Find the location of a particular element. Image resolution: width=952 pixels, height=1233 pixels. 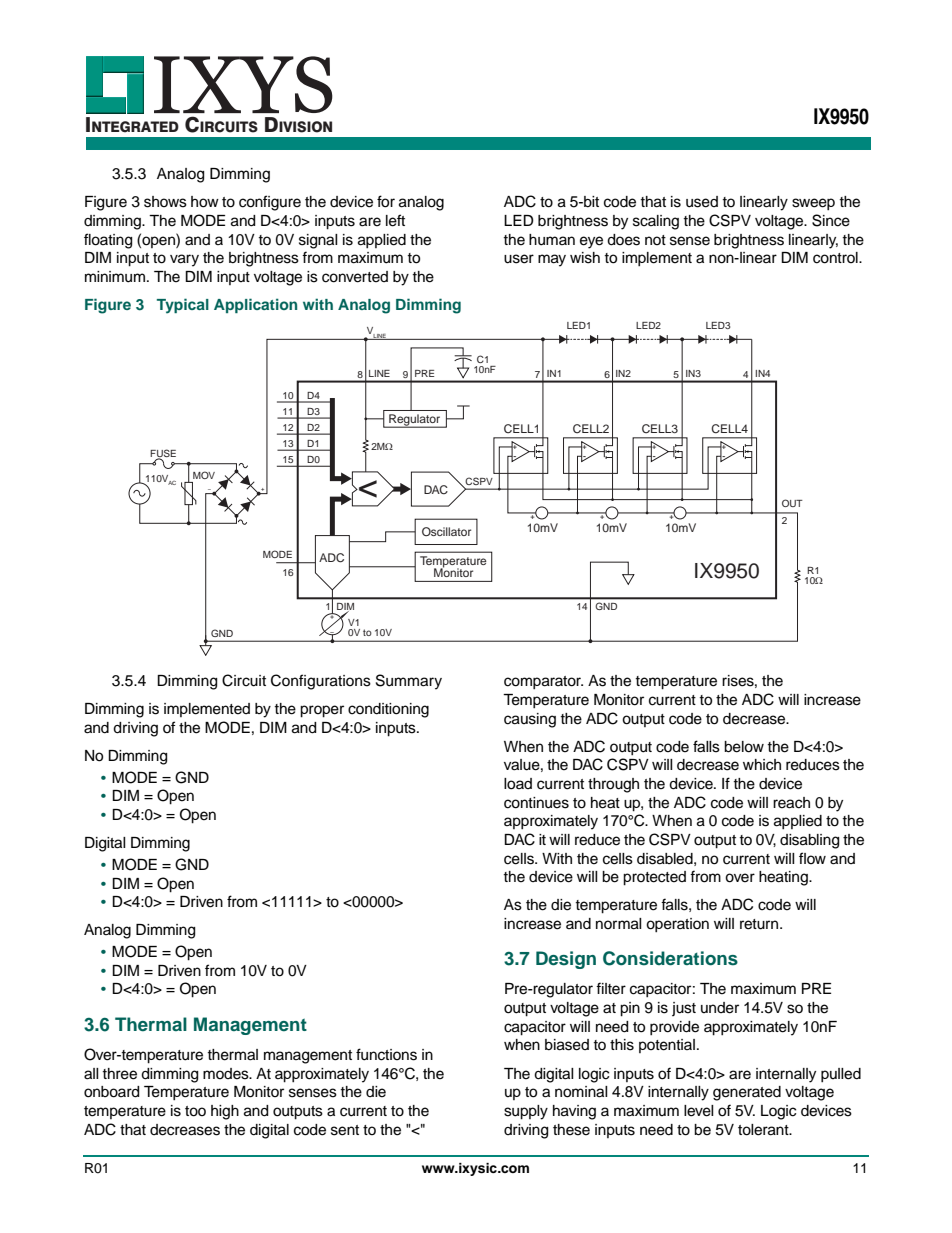

Summary is located at coordinates (409, 682).
